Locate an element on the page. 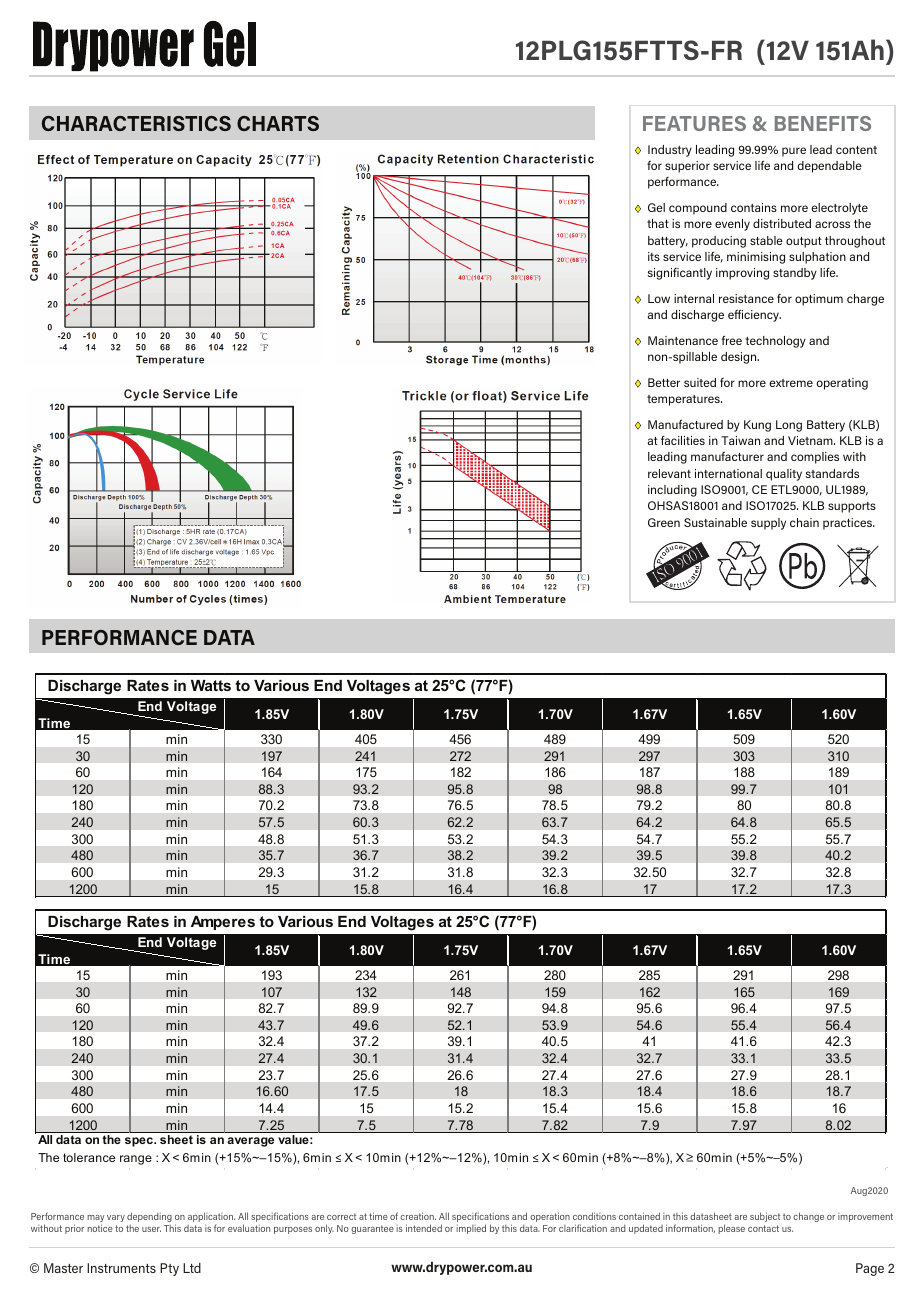 Image resolution: width=924 pixels, height=1308 pixels. subject is located at coordinates (765, 1217).
